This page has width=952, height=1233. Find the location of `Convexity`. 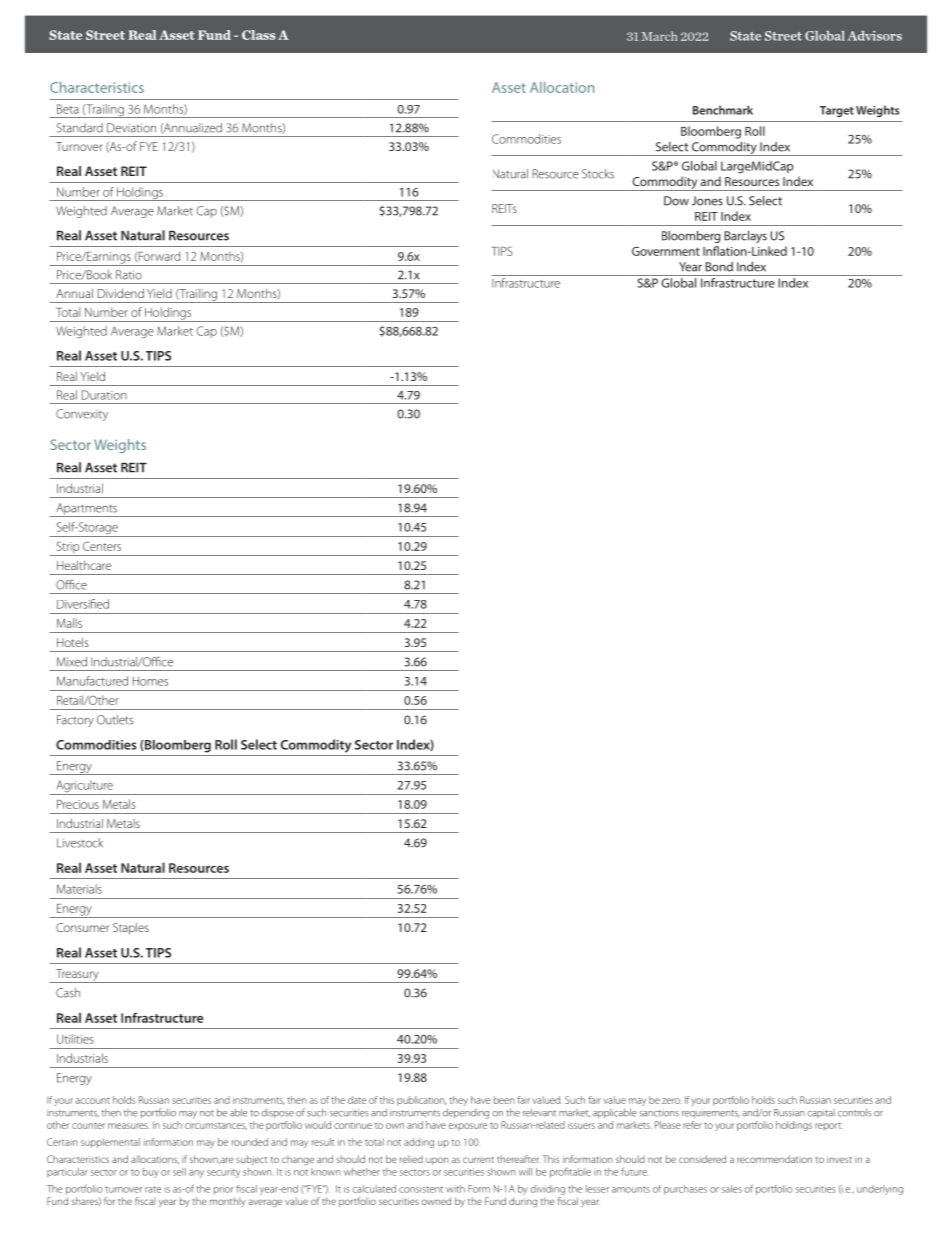

Convexity is located at coordinates (82, 415).
